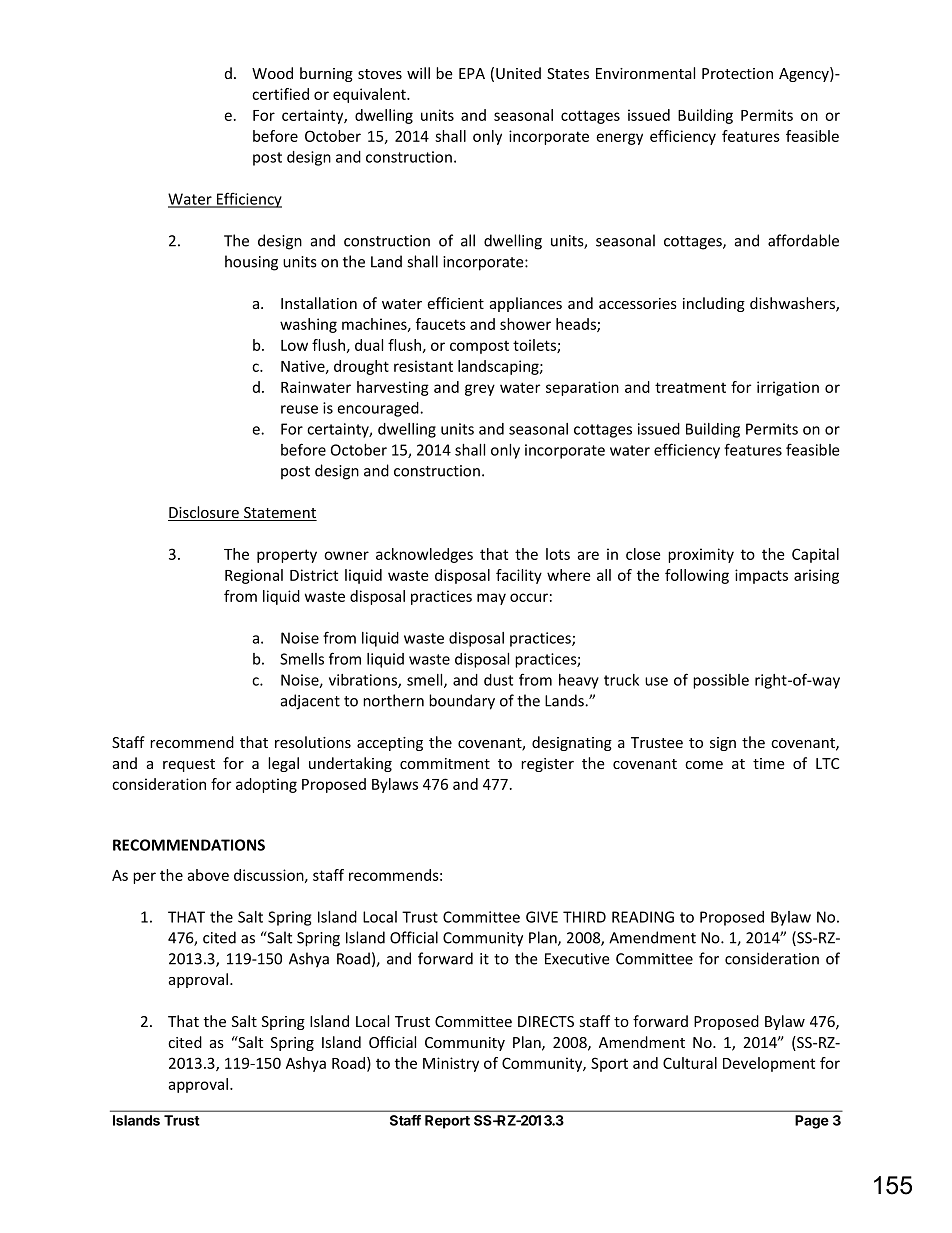 Image resolution: width=952 pixels, height=1233 pixels. Describe the element at coordinates (447, 1122) in the screenshot. I see `Report` at that location.
